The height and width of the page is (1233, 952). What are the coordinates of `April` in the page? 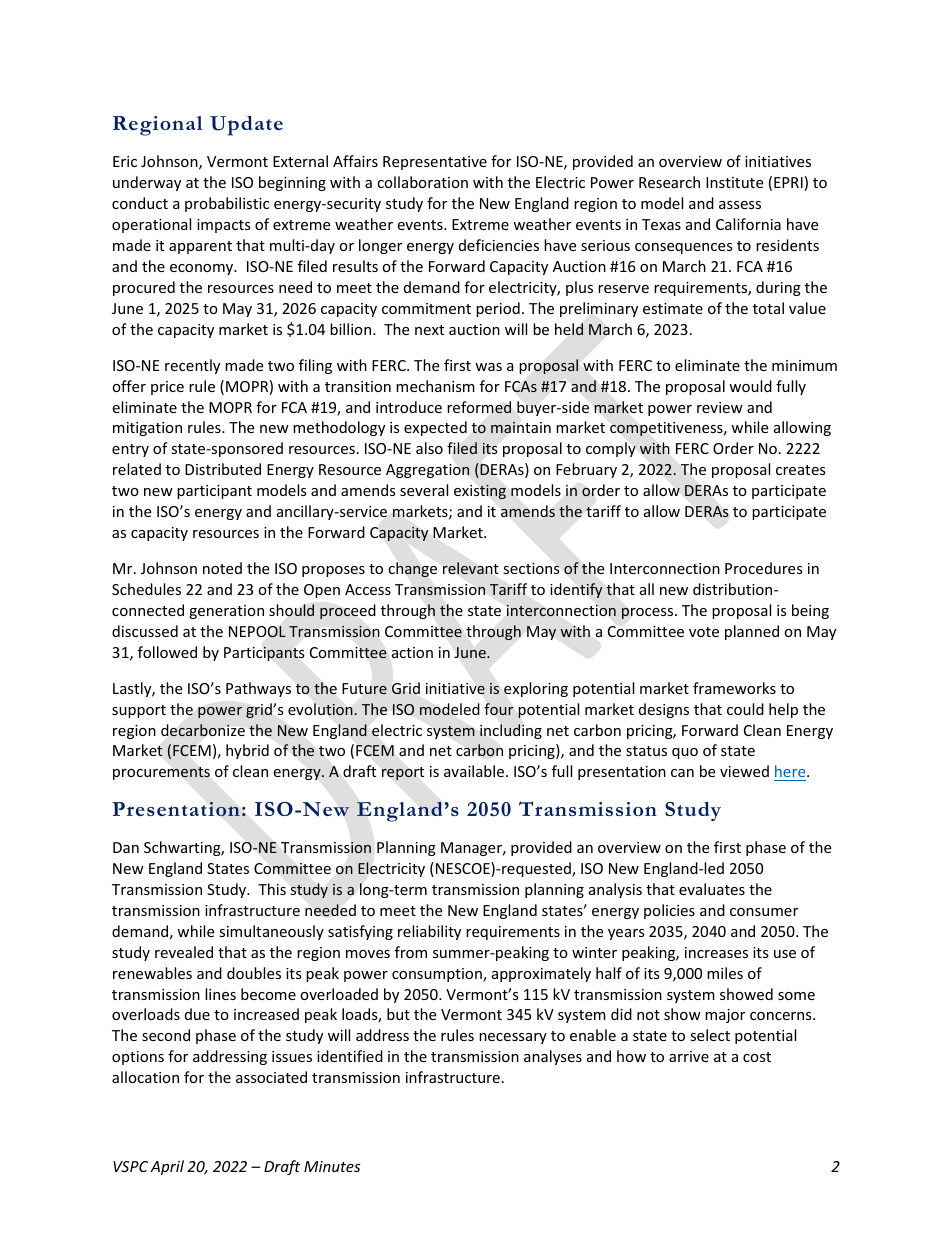 It's located at (167, 1167).
